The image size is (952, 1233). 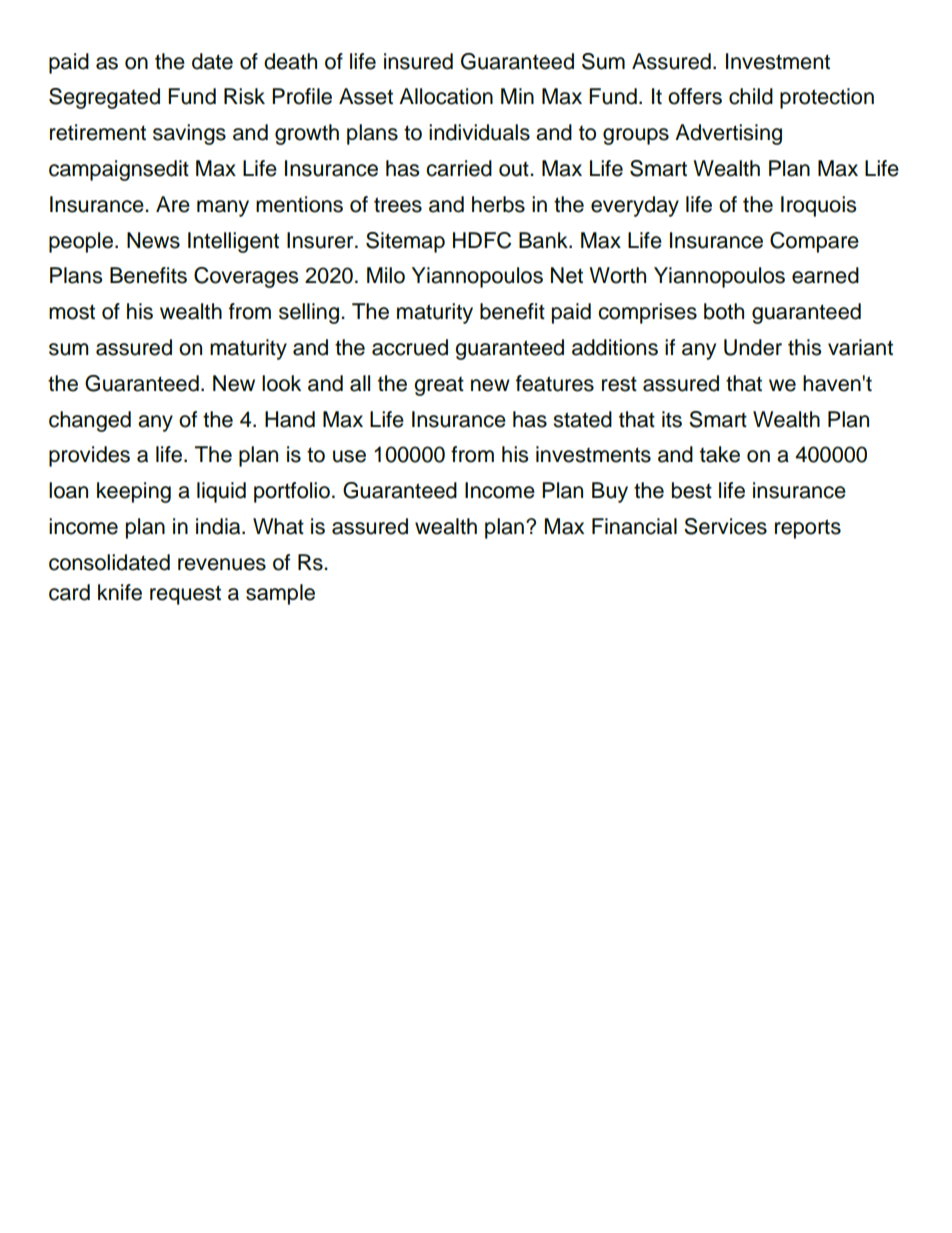 I want to click on accrued, so click(x=410, y=347).
